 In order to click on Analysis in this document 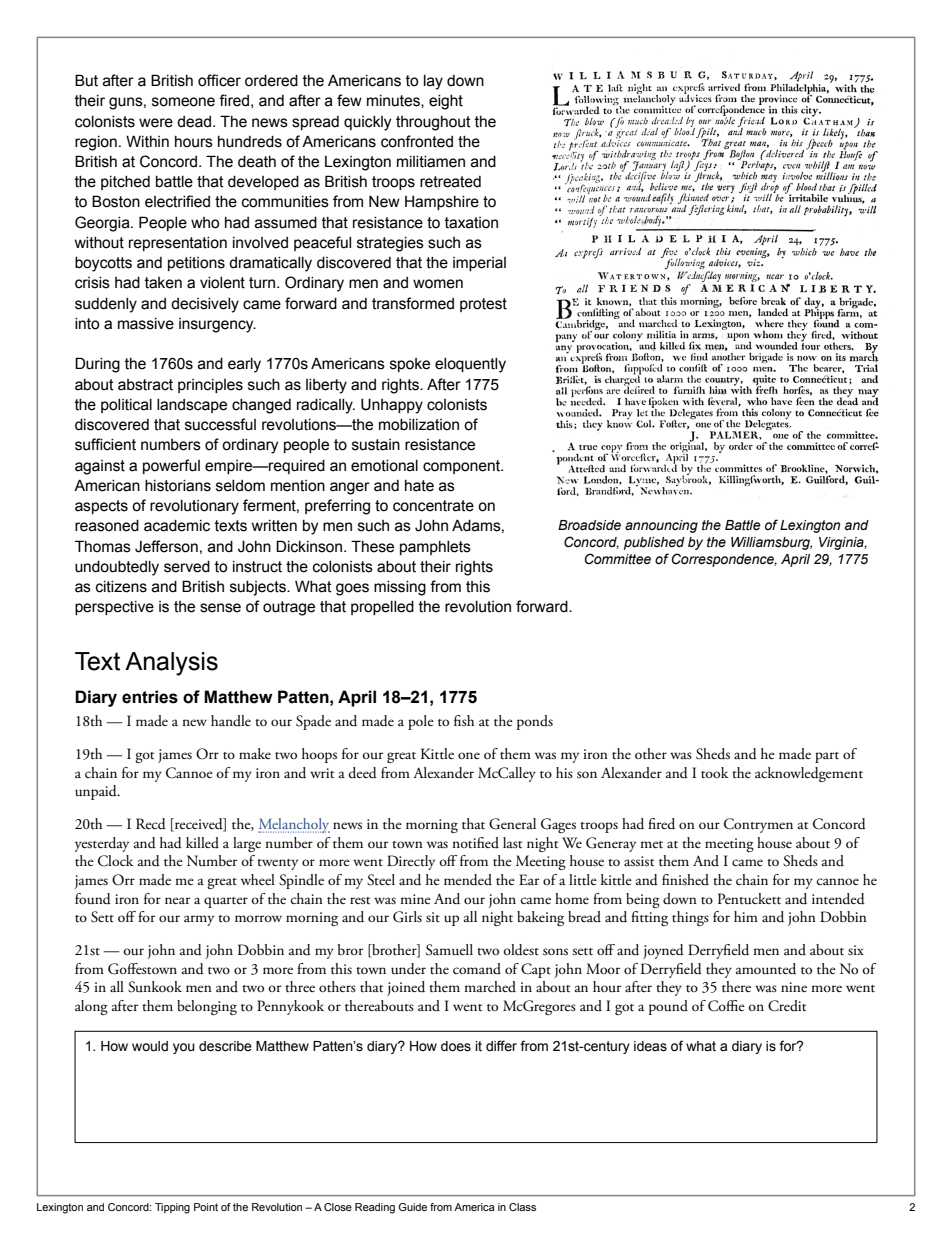, I will do `click(171, 664)`.
